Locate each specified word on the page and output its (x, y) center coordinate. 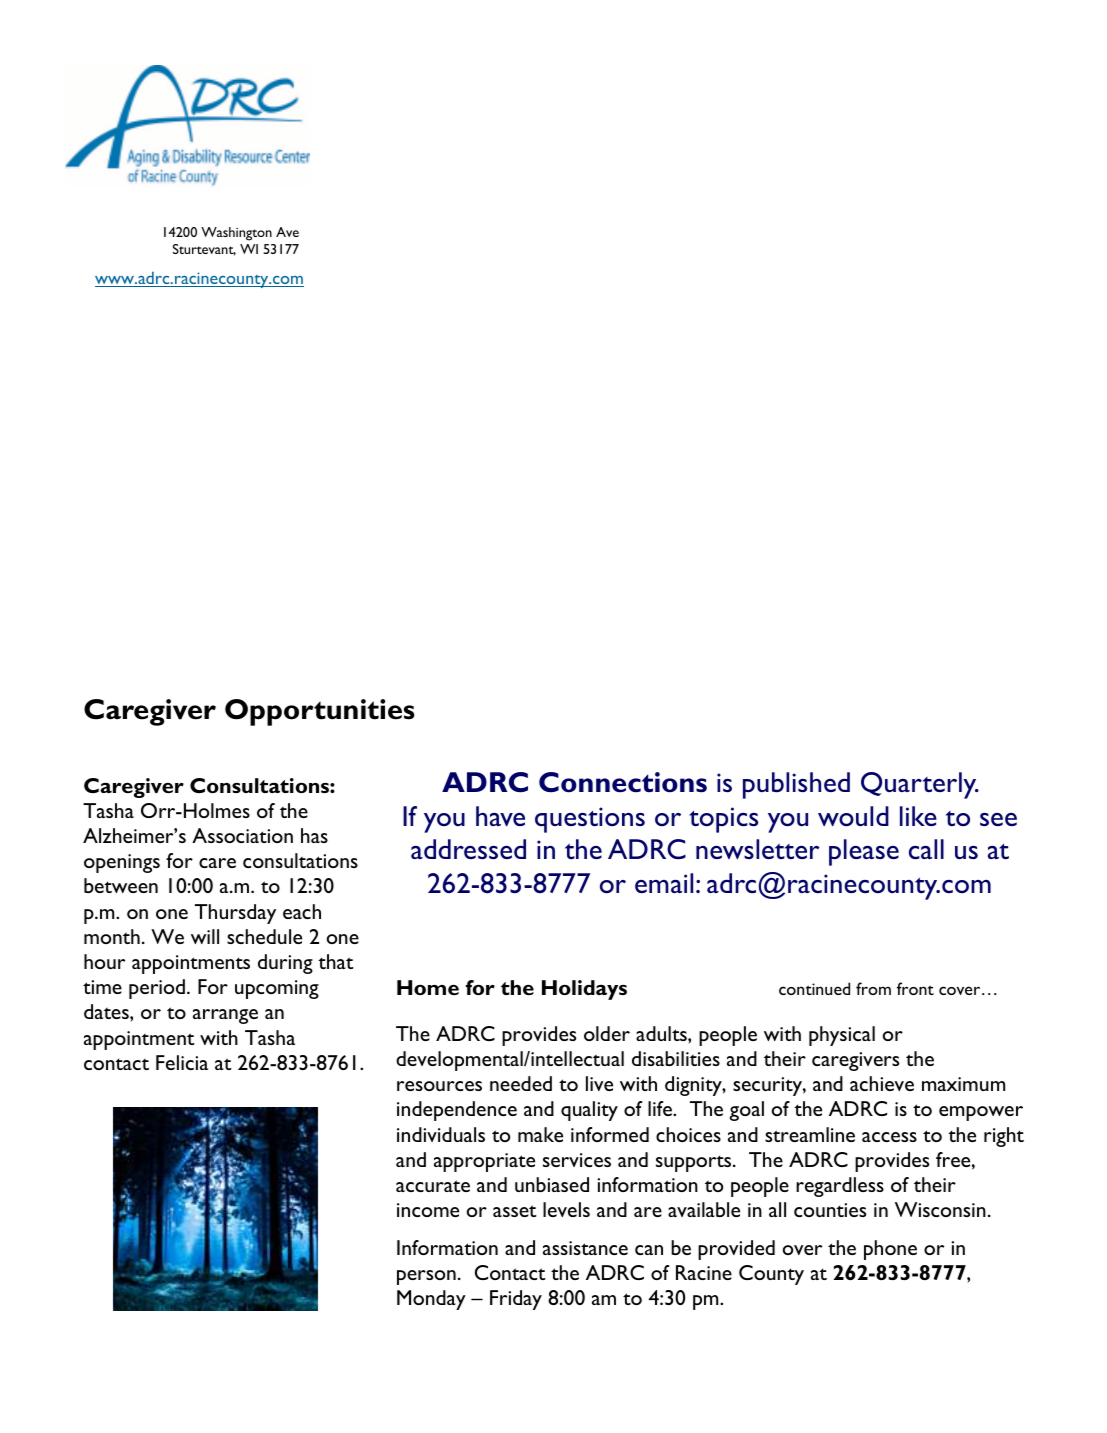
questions (590, 820)
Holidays (584, 990)
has (314, 835)
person (426, 1277)
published (796, 785)
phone (890, 1250)
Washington (236, 234)
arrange (225, 1016)
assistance (585, 1248)
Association (242, 835)
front (915, 988)
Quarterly (920, 785)
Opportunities (320, 712)
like (918, 816)
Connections (623, 782)
